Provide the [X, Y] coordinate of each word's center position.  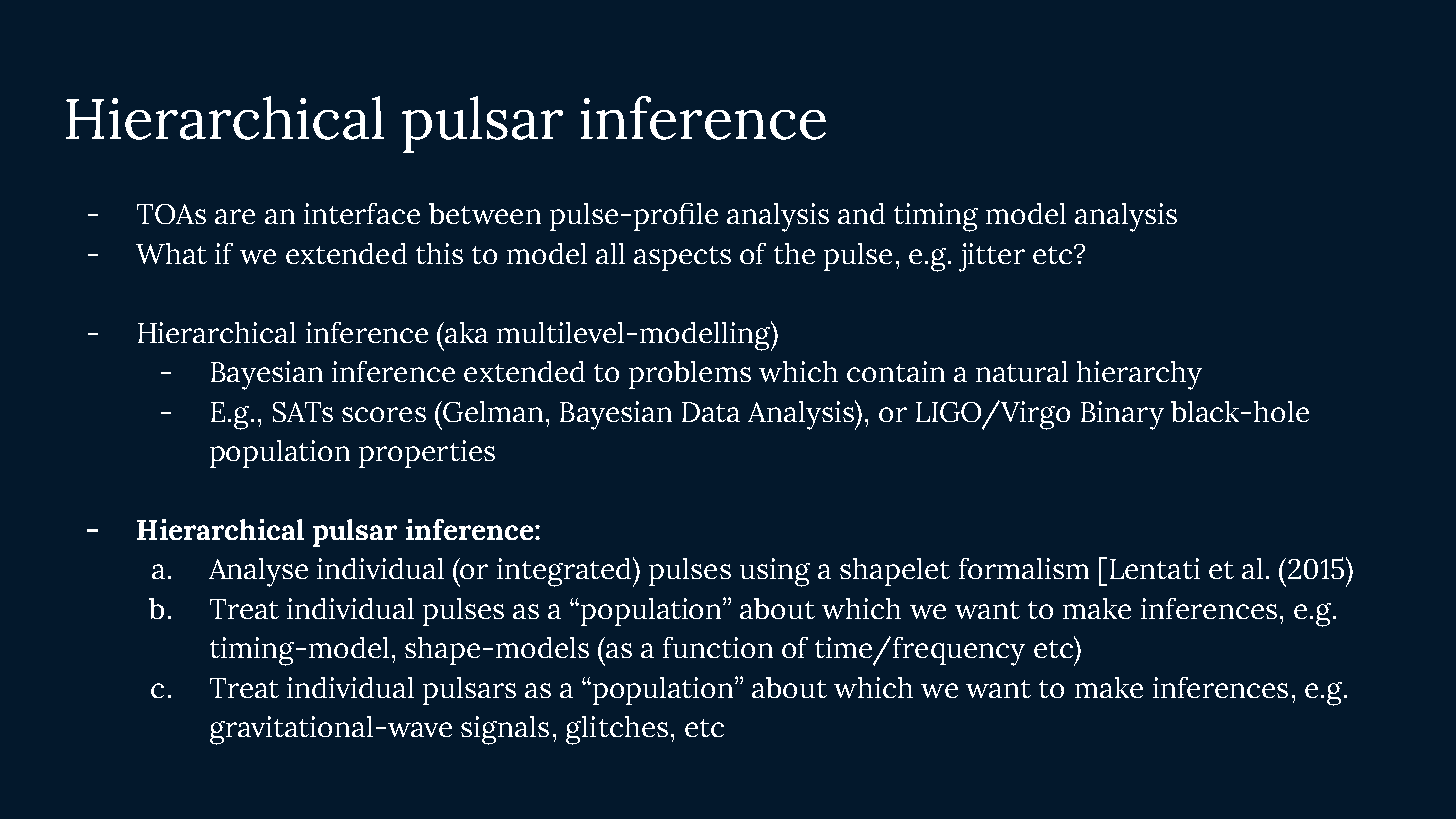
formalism [1024, 568]
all [610, 253]
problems [690, 375]
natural [1022, 371]
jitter [992, 257]
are [235, 216]
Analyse [258, 572]
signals [505, 730]
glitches [617, 730]
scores [384, 414]
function [718, 647]
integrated [565, 572]
